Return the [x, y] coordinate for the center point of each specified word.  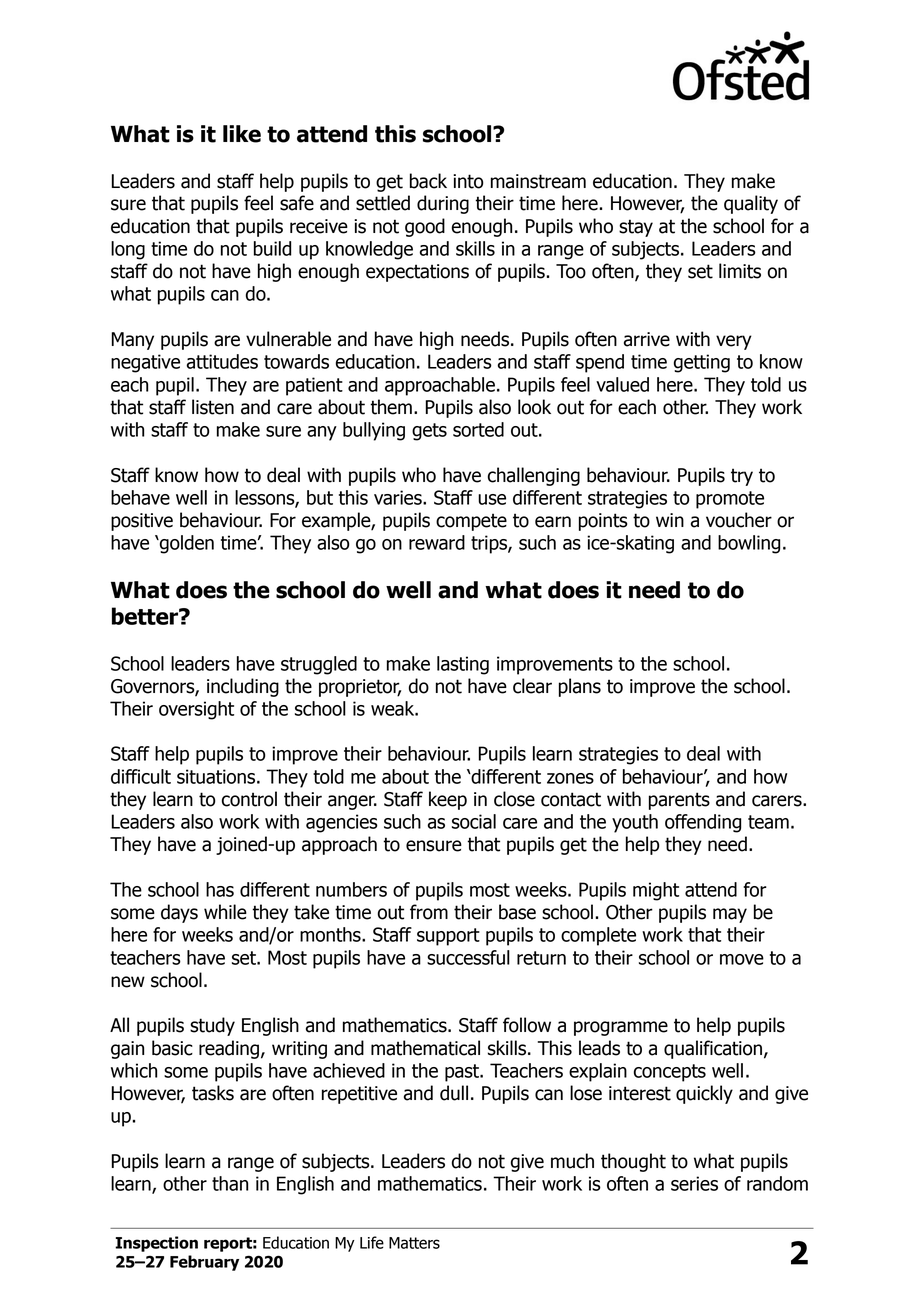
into [468, 181]
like [242, 134]
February [204, 1263]
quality [751, 204]
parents [679, 801]
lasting [463, 665]
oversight [196, 710]
